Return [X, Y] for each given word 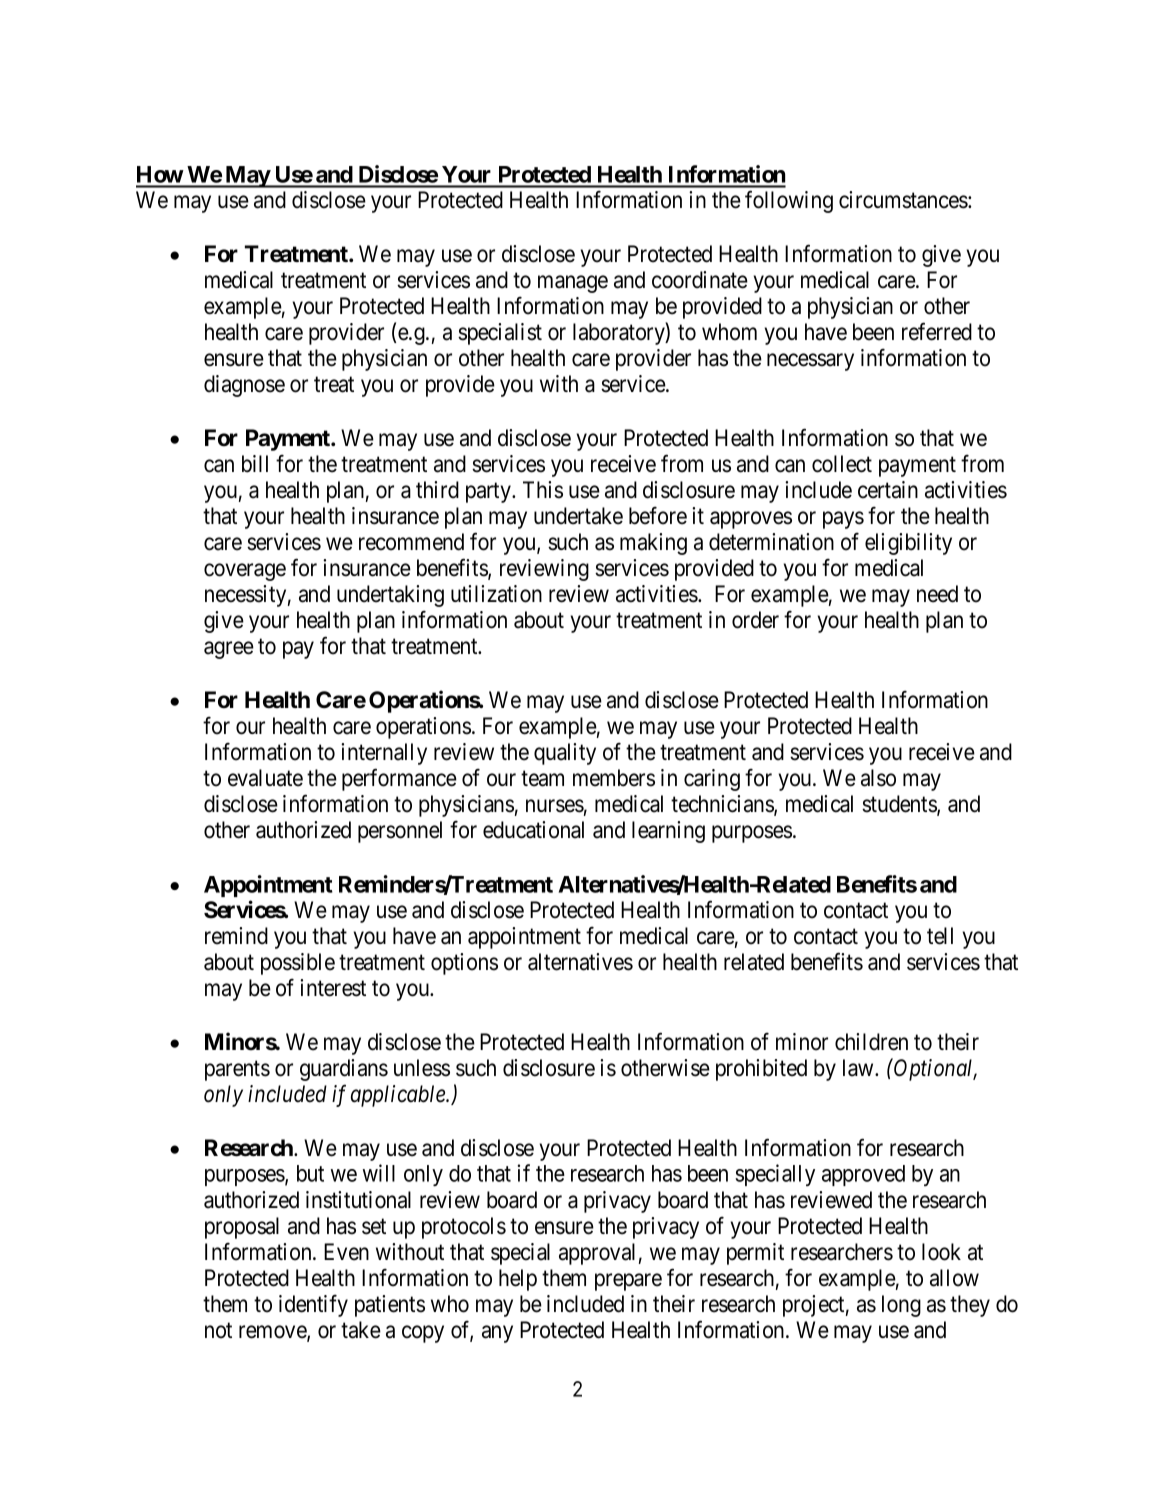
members [614, 778]
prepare [628, 1282]
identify [313, 1305]
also [878, 778]
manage [573, 284]
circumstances [904, 200]
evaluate [265, 778]
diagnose [244, 386]
